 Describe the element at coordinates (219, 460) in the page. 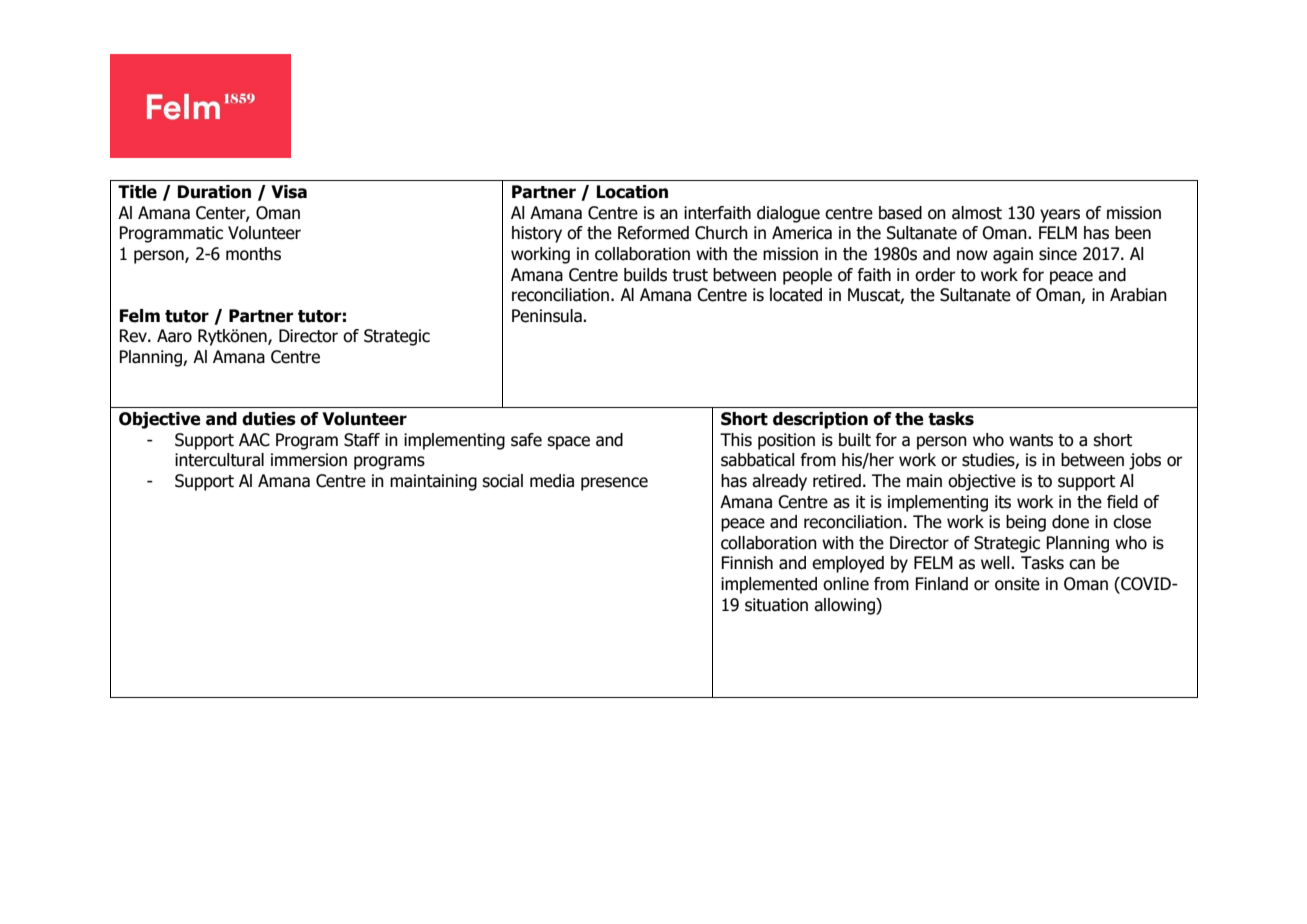

I see `intercultural` at that location.
